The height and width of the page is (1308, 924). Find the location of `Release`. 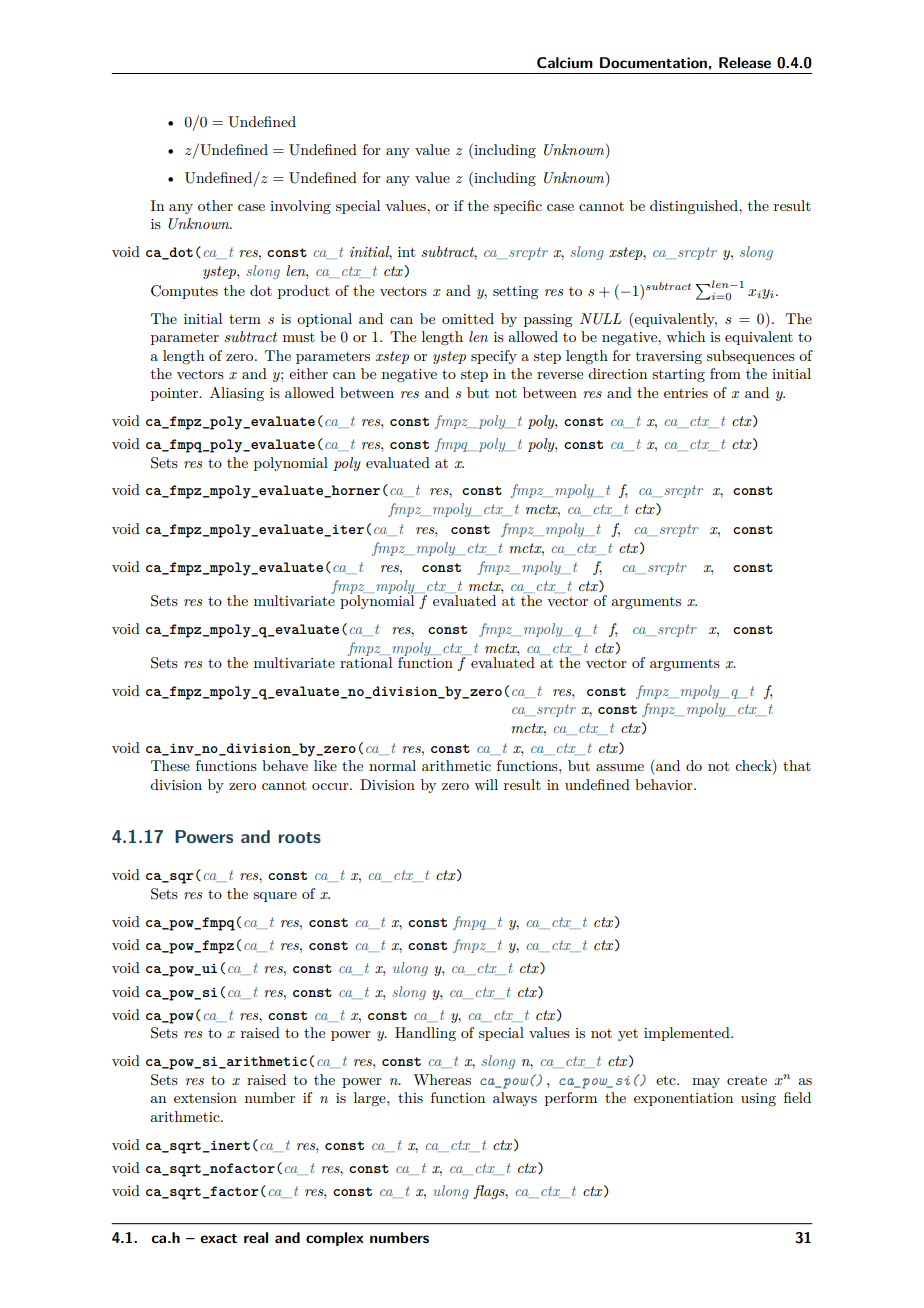

Release is located at coordinates (745, 62).
